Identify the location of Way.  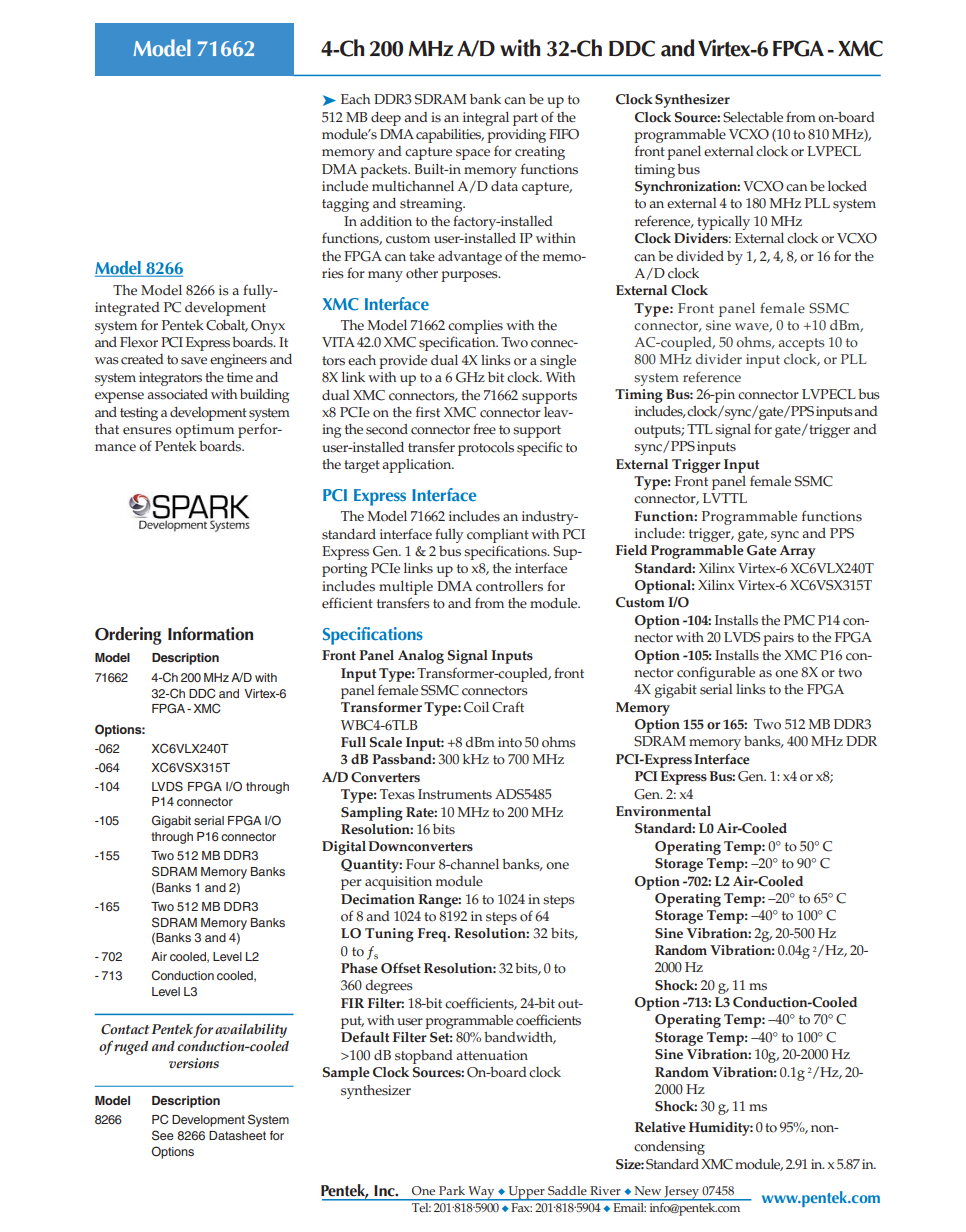
(481, 1193).
